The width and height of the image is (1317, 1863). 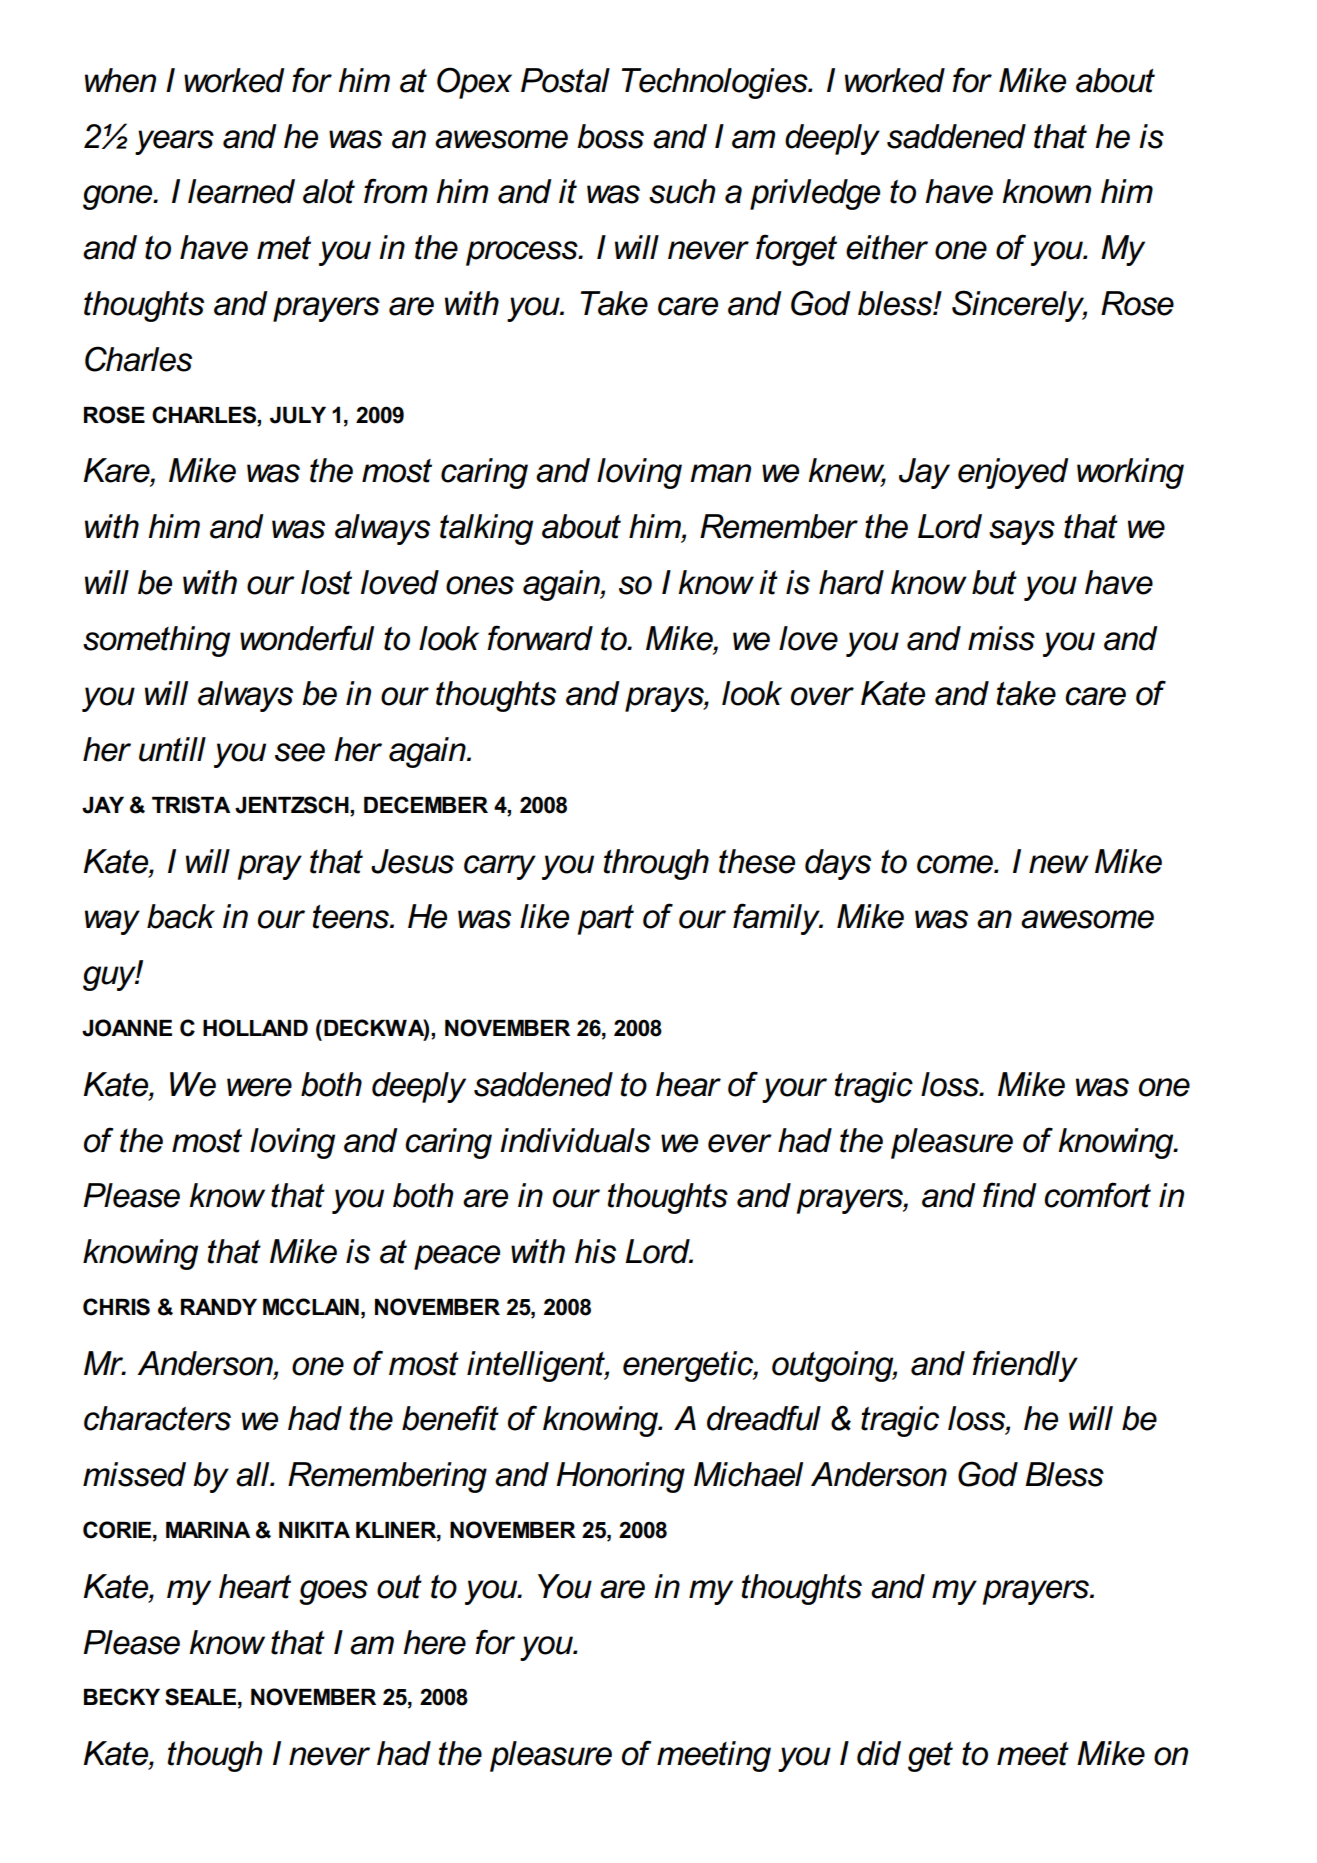 I want to click on BECKY, so click(x=122, y=1697).
